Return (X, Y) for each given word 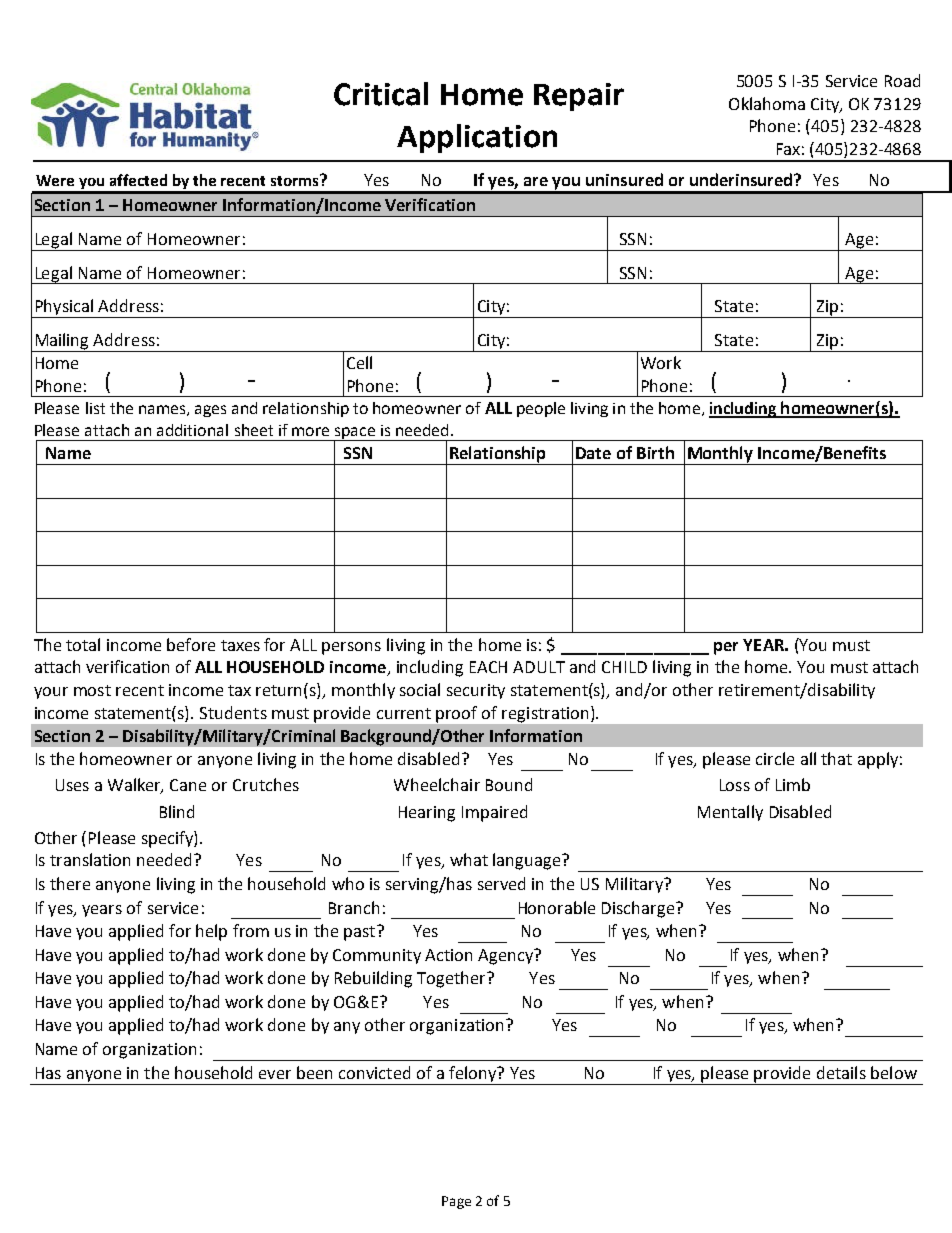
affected (138, 180)
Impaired (494, 813)
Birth (655, 452)
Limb (793, 784)
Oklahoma (767, 103)
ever (275, 1074)
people (541, 409)
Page (456, 1202)
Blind (177, 811)
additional (192, 430)
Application (477, 138)
